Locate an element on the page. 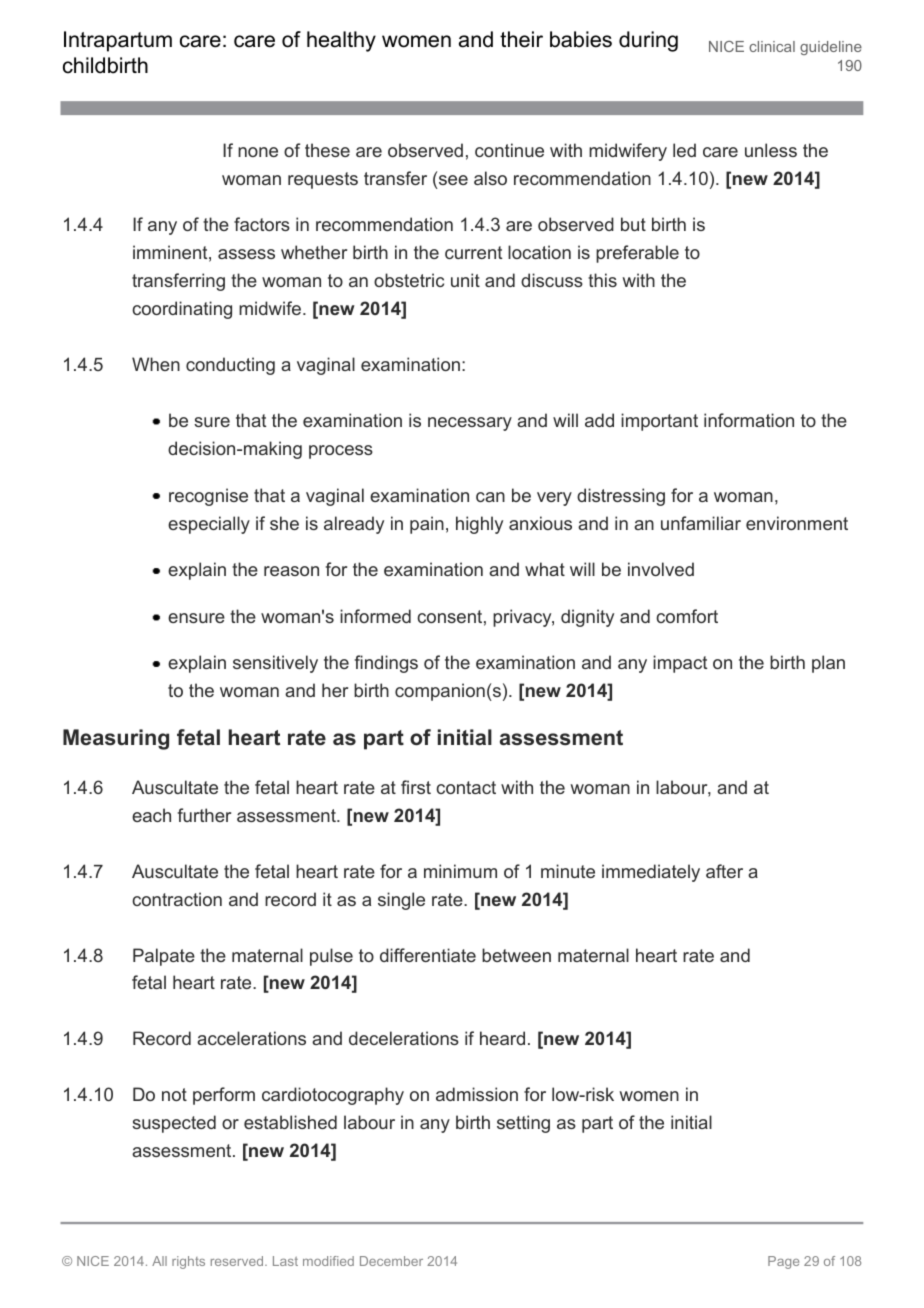 This page has height=1308, width=924. further is located at coordinates (204, 815).
